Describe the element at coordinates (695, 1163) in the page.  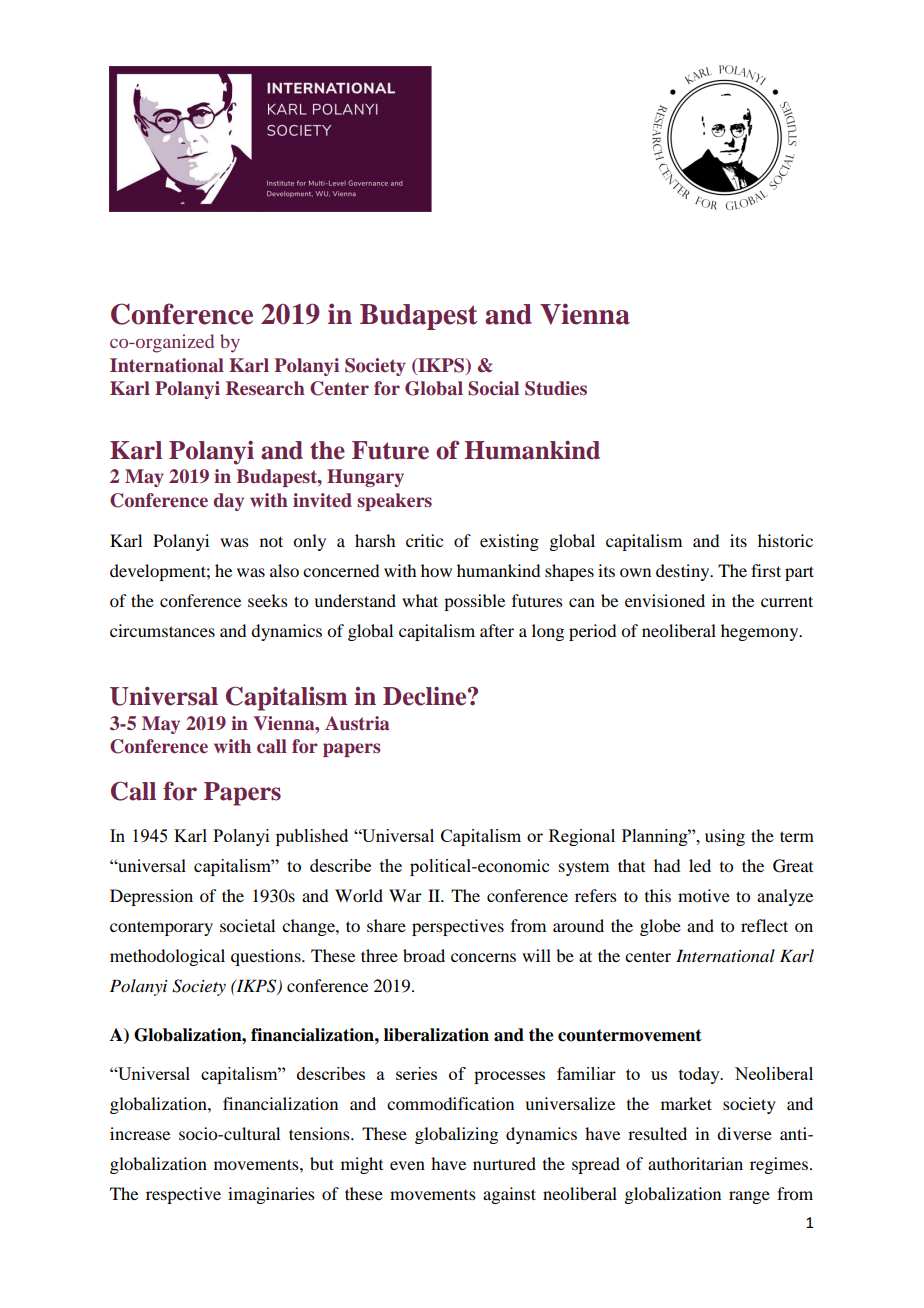
I see `authoritarian` at that location.
